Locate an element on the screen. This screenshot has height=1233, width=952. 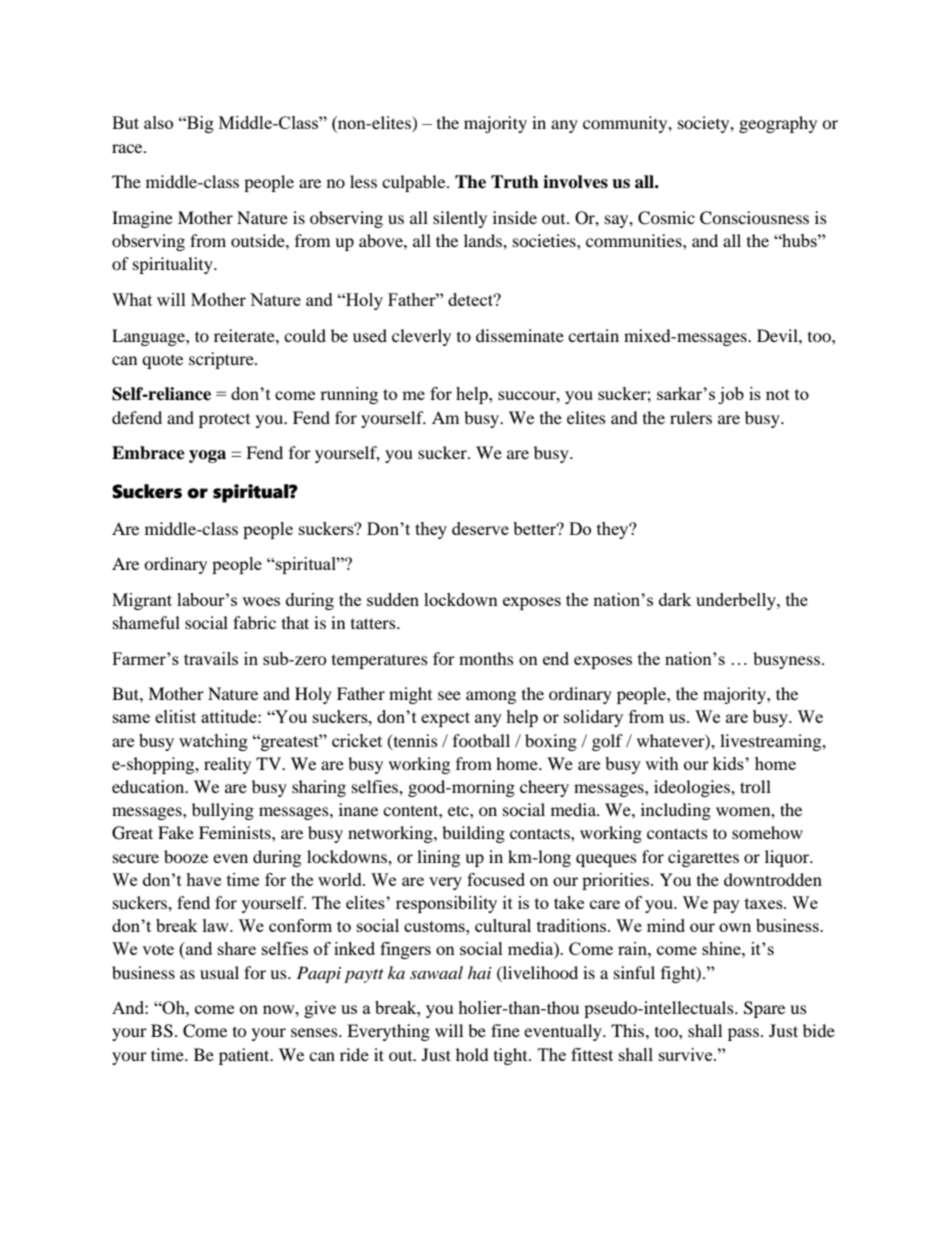
patient is located at coordinates (245, 1056).
